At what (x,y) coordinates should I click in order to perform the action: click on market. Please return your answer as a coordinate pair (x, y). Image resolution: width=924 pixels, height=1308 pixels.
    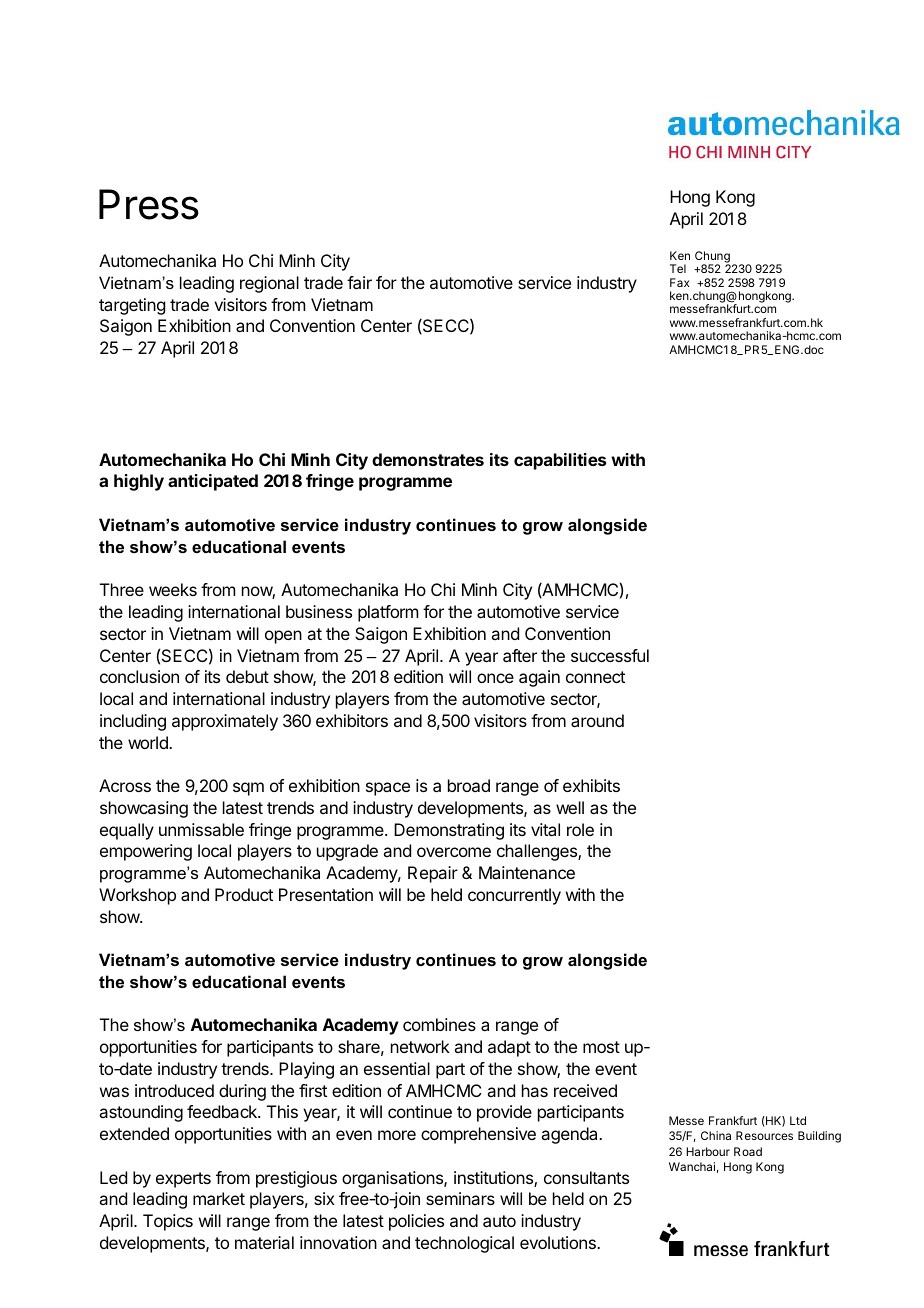
    Looking at the image, I should click on (219, 1198).
